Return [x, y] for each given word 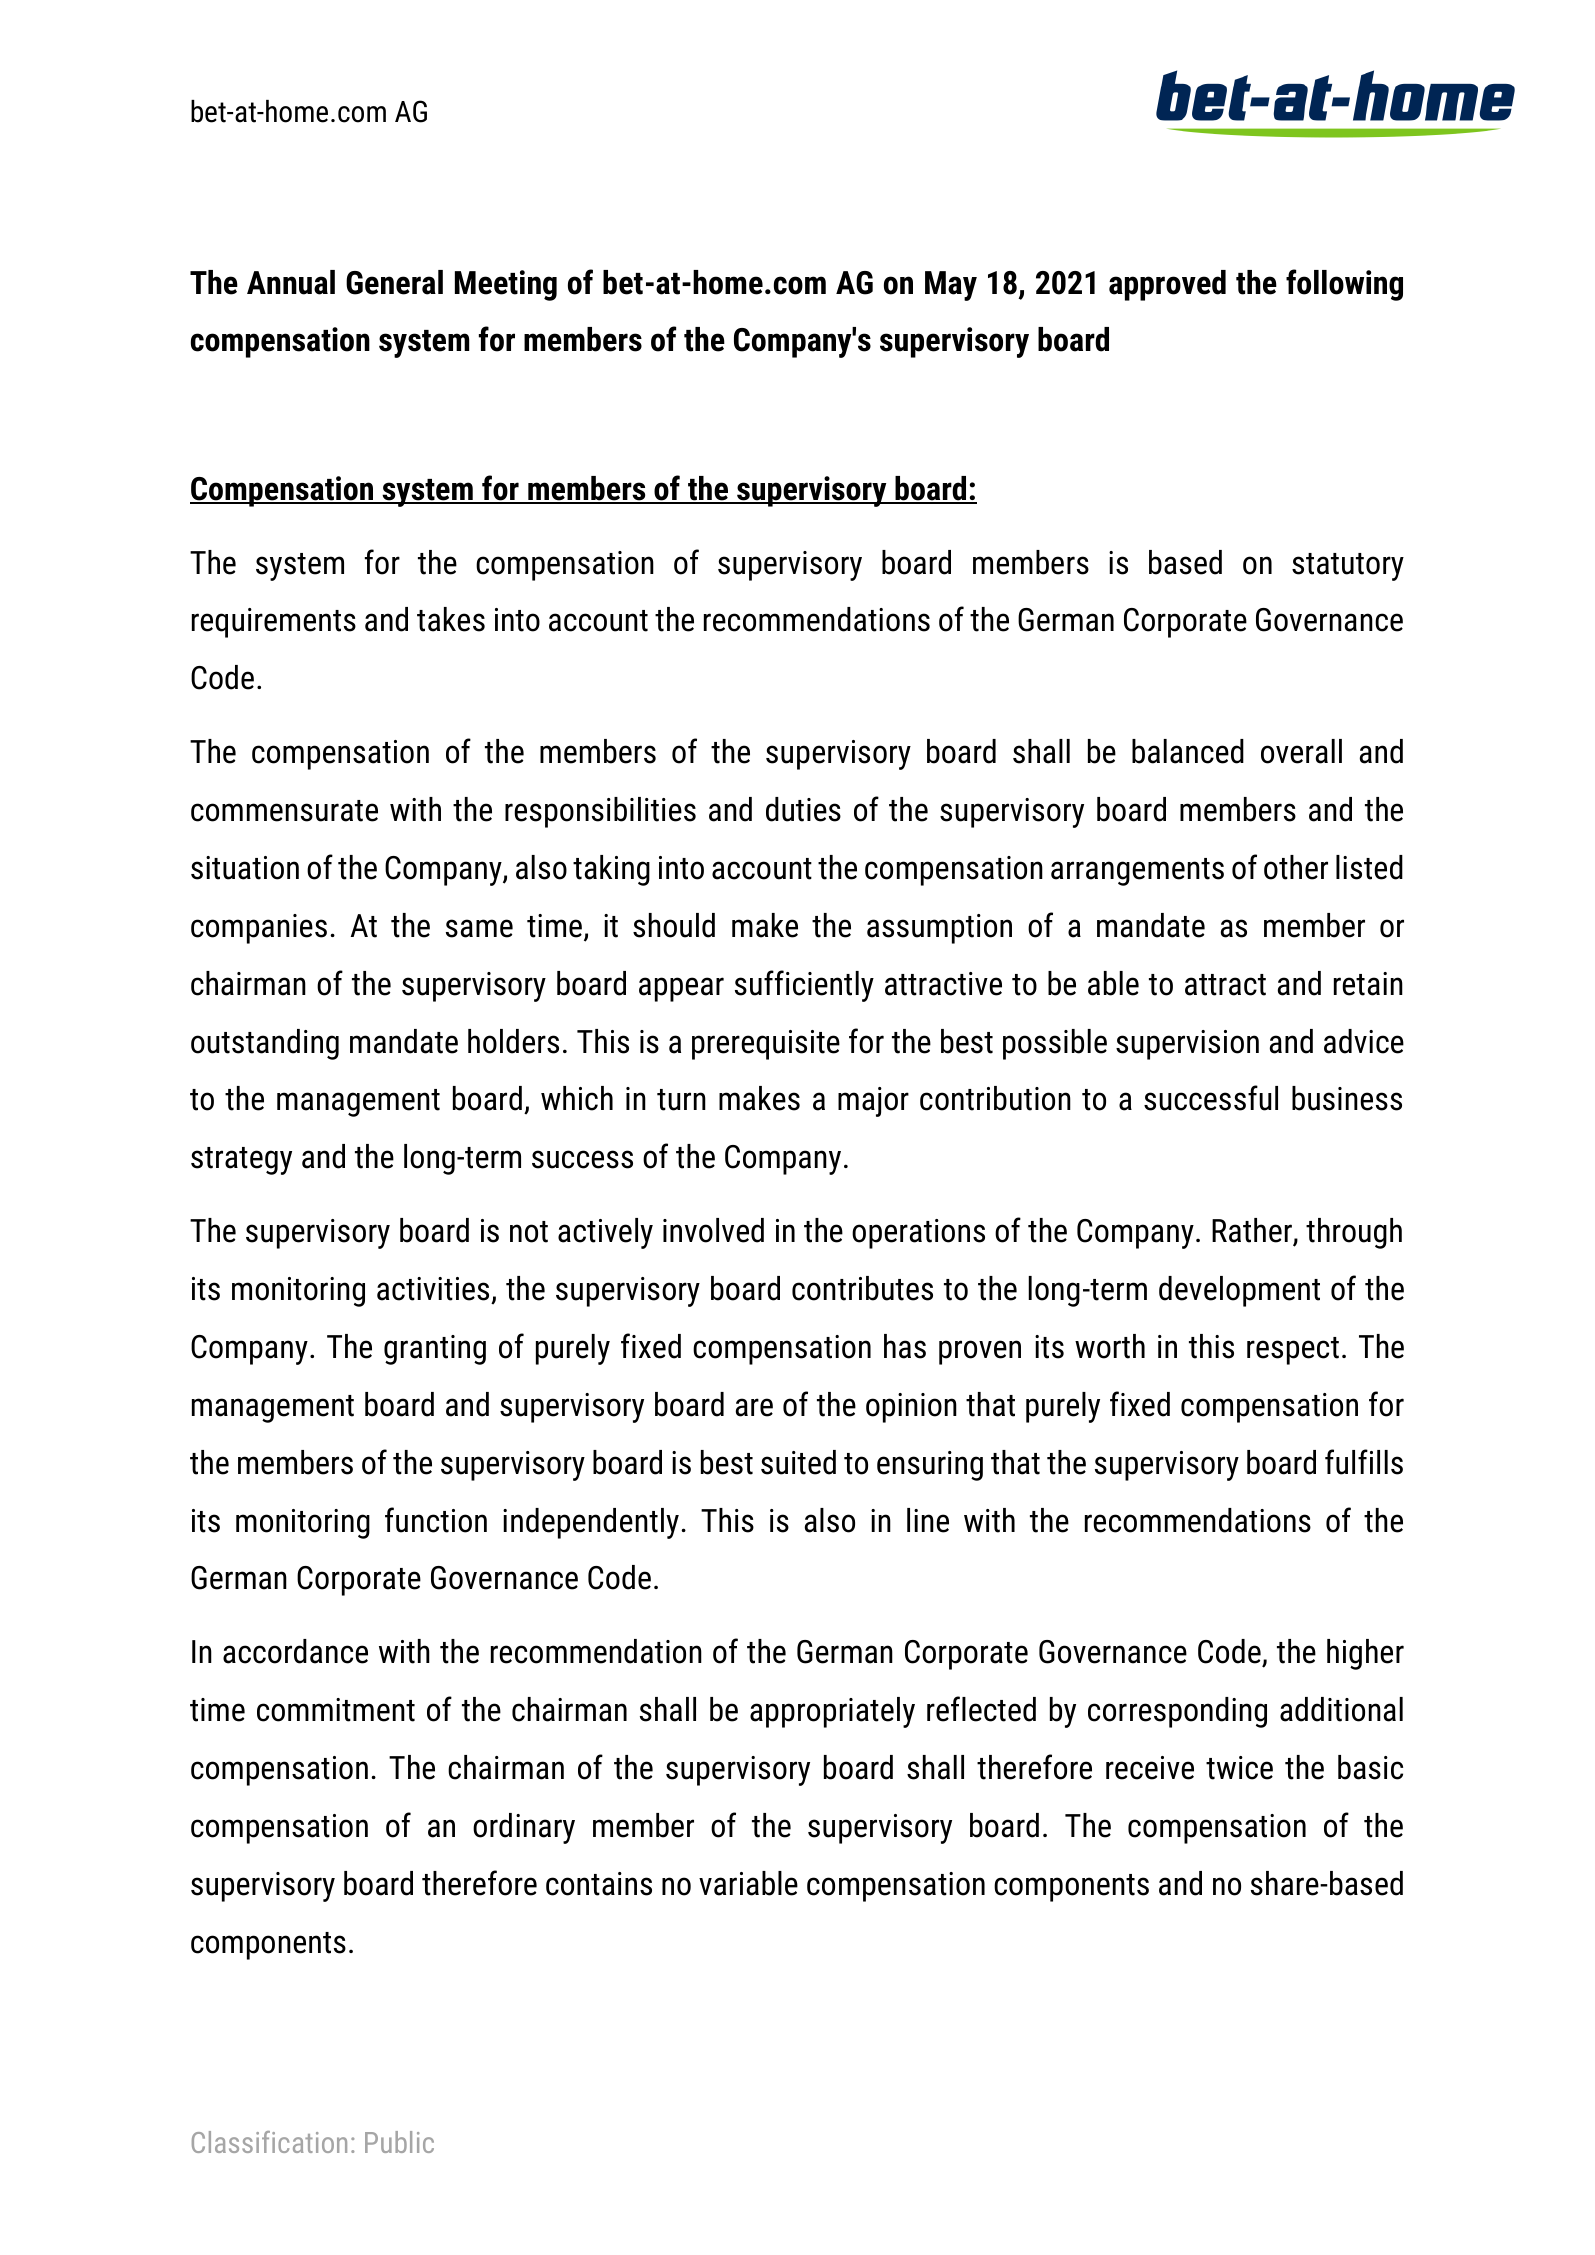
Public [399, 2142]
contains [599, 1884]
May [951, 286]
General [394, 282]
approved [1167, 285]
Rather [1253, 1231]
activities [433, 1289]
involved [713, 1230]
